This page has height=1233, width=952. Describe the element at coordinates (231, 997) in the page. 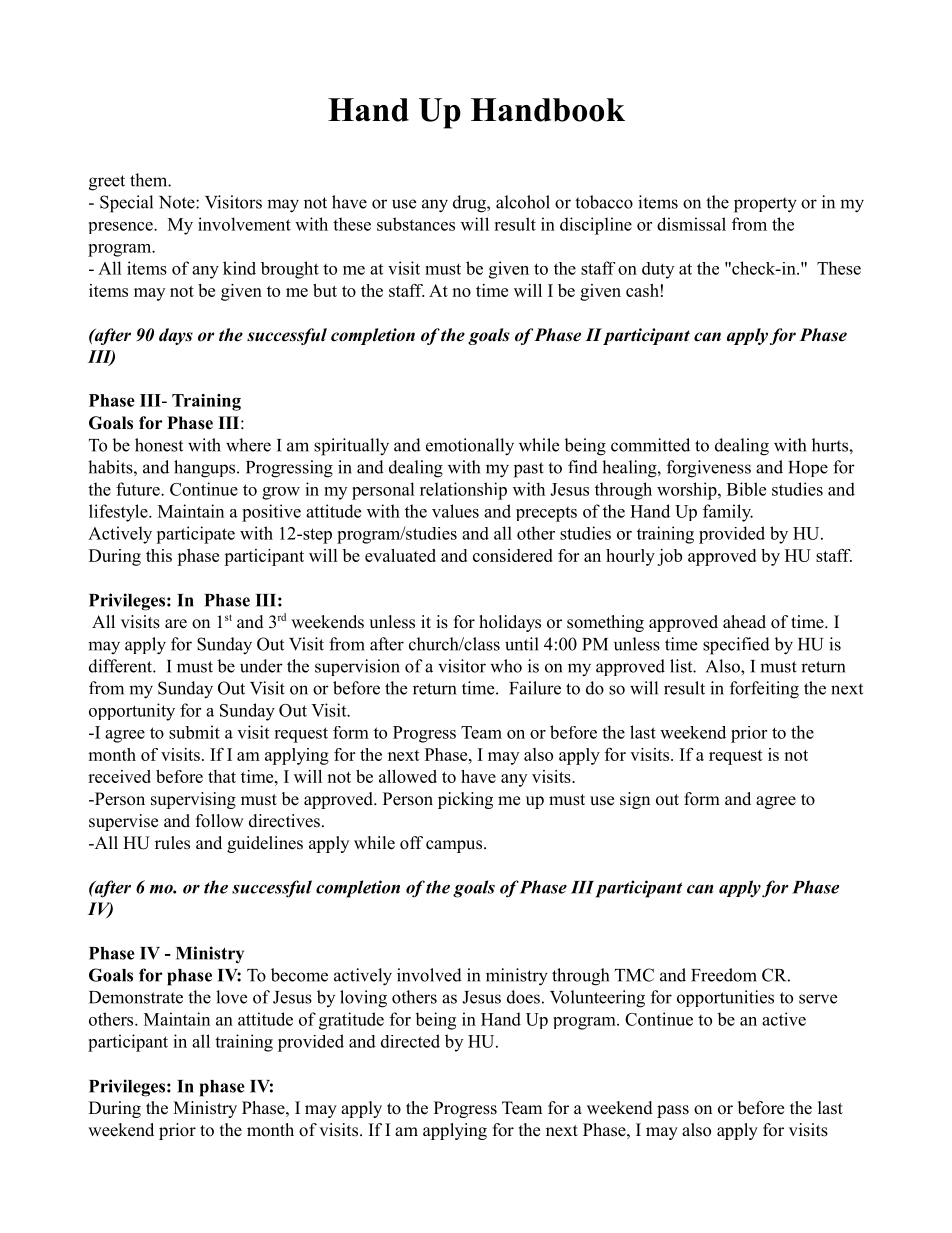

I see `love` at that location.
